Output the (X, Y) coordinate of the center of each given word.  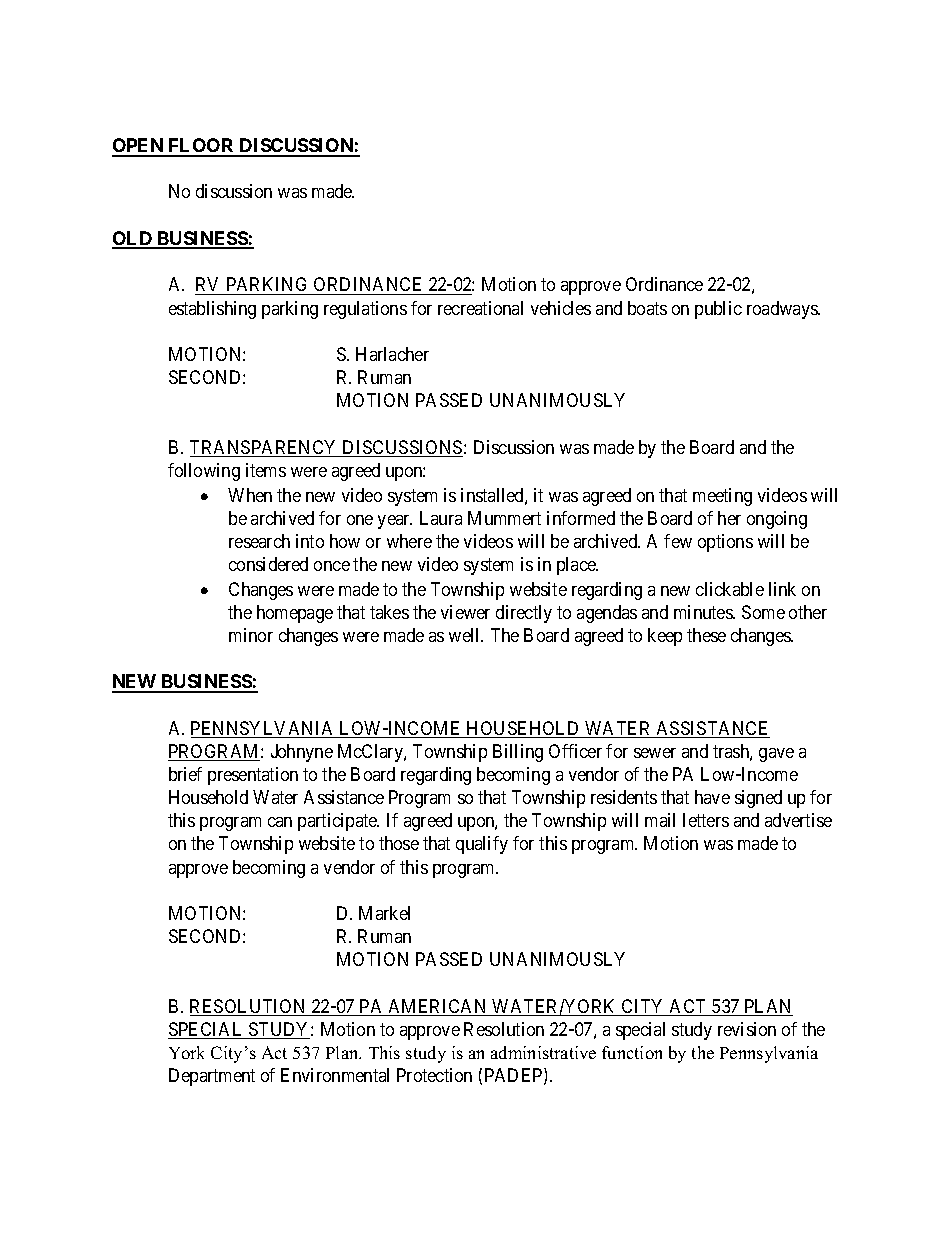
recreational (480, 308)
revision (747, 1029)
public (718, 310)
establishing (212, 310)
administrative (543, 1052)
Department (212, 1077)
